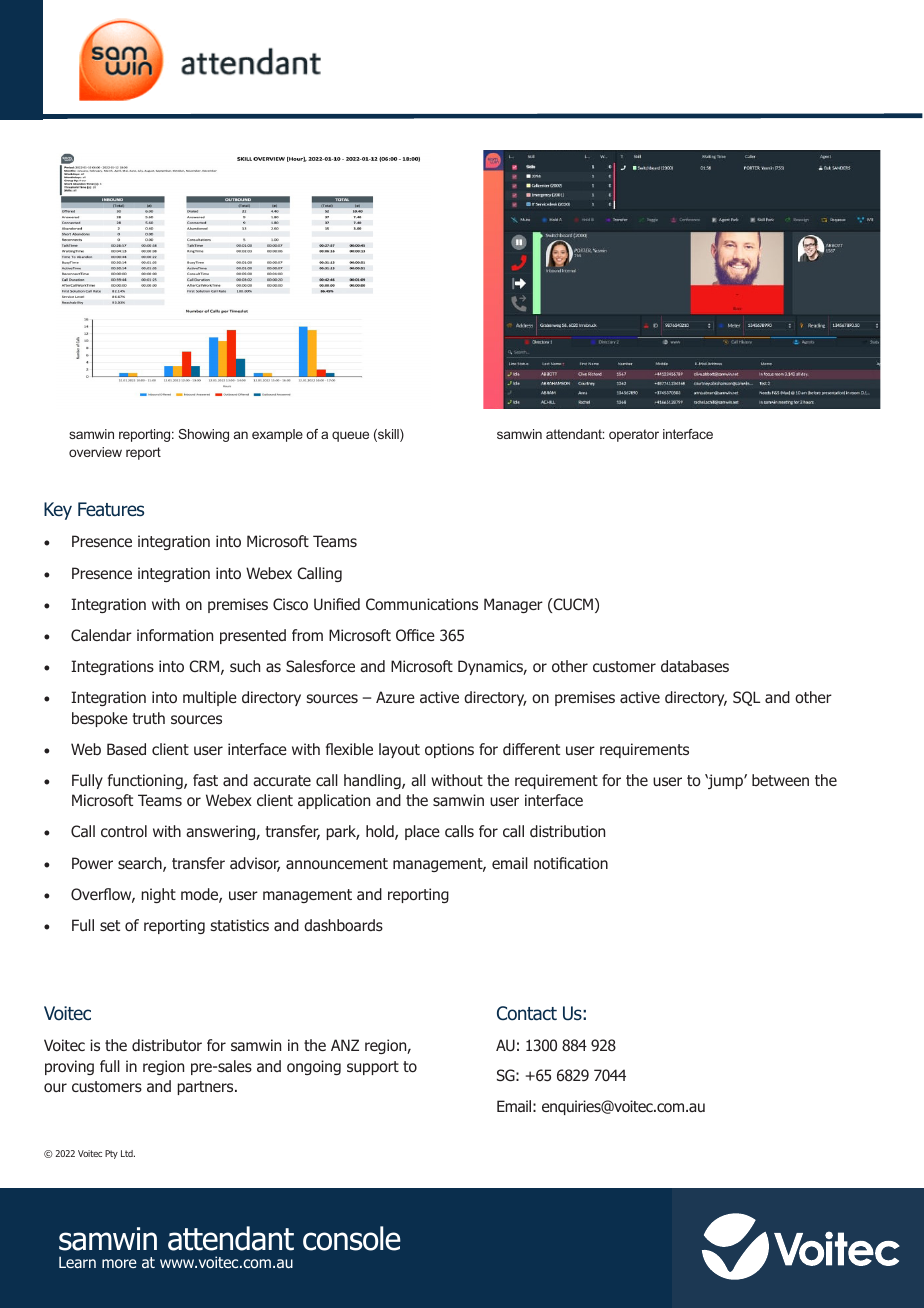 The image size is (924, 1308). What do you see at coordinates (571, 863) in the page?
I see `notification` at bounding box center [571, 863].
